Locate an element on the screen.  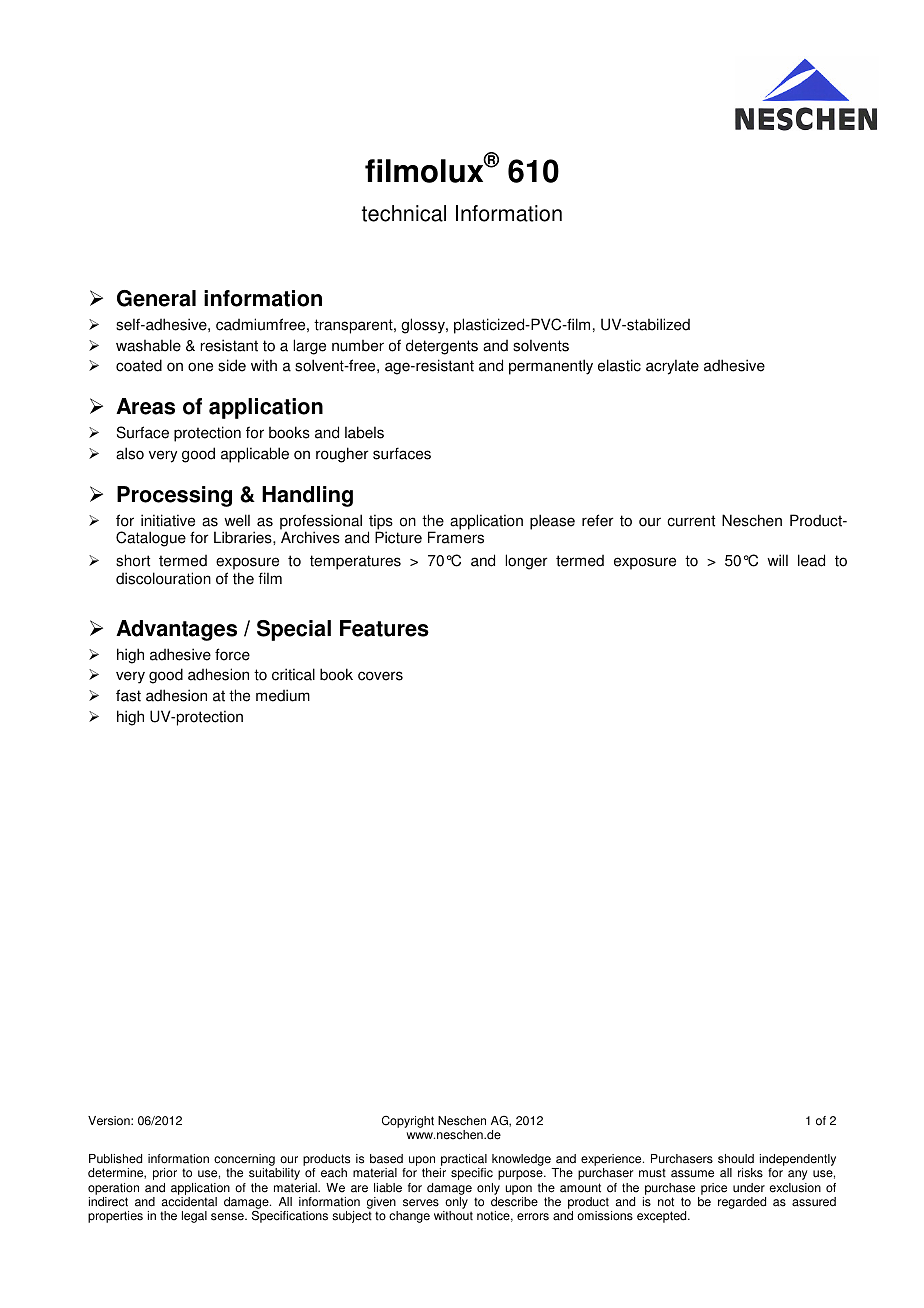
will is located at coordinates (777, 560).
